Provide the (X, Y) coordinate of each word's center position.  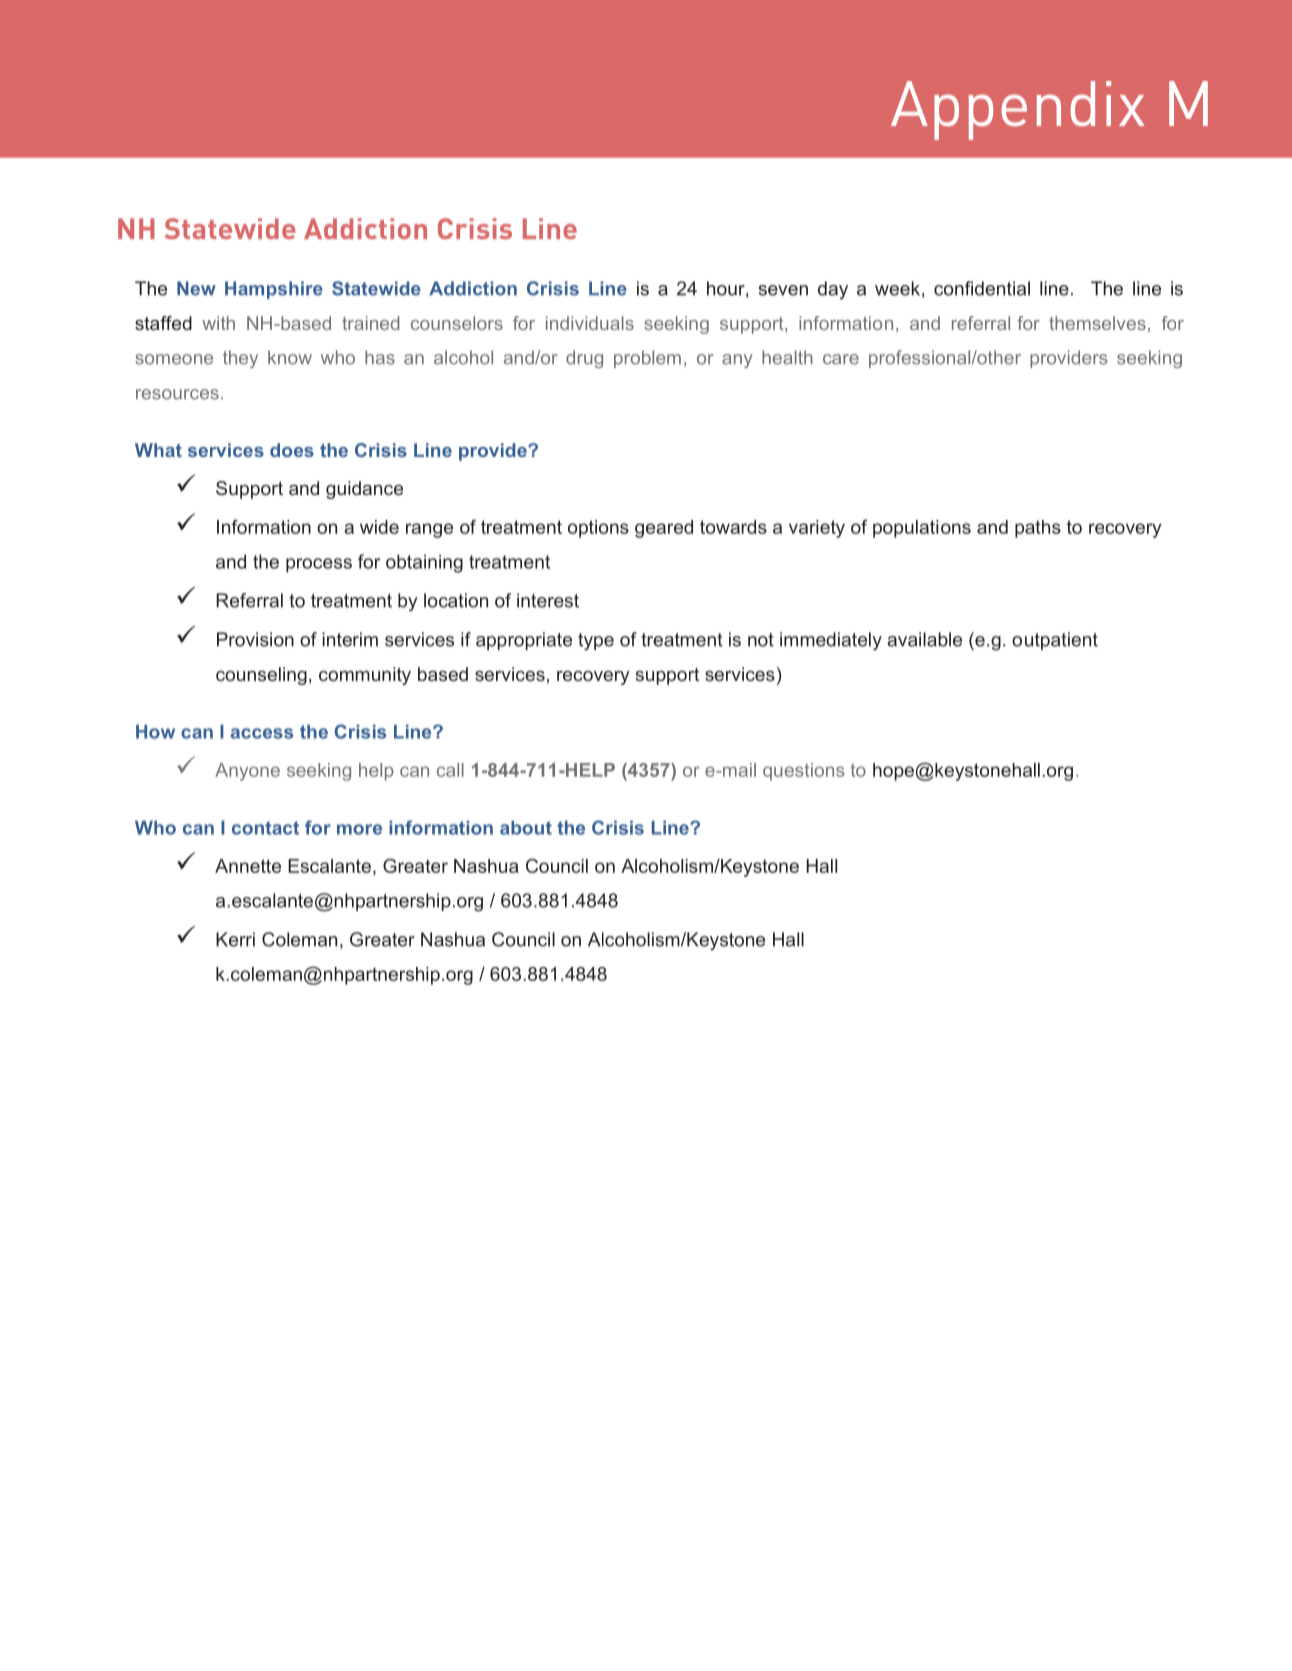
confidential (982, 288)
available (924, 639)
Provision (255, 639)
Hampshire (274, 290)
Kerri (235, 939)
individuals (590, 323)
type (596, 642)
